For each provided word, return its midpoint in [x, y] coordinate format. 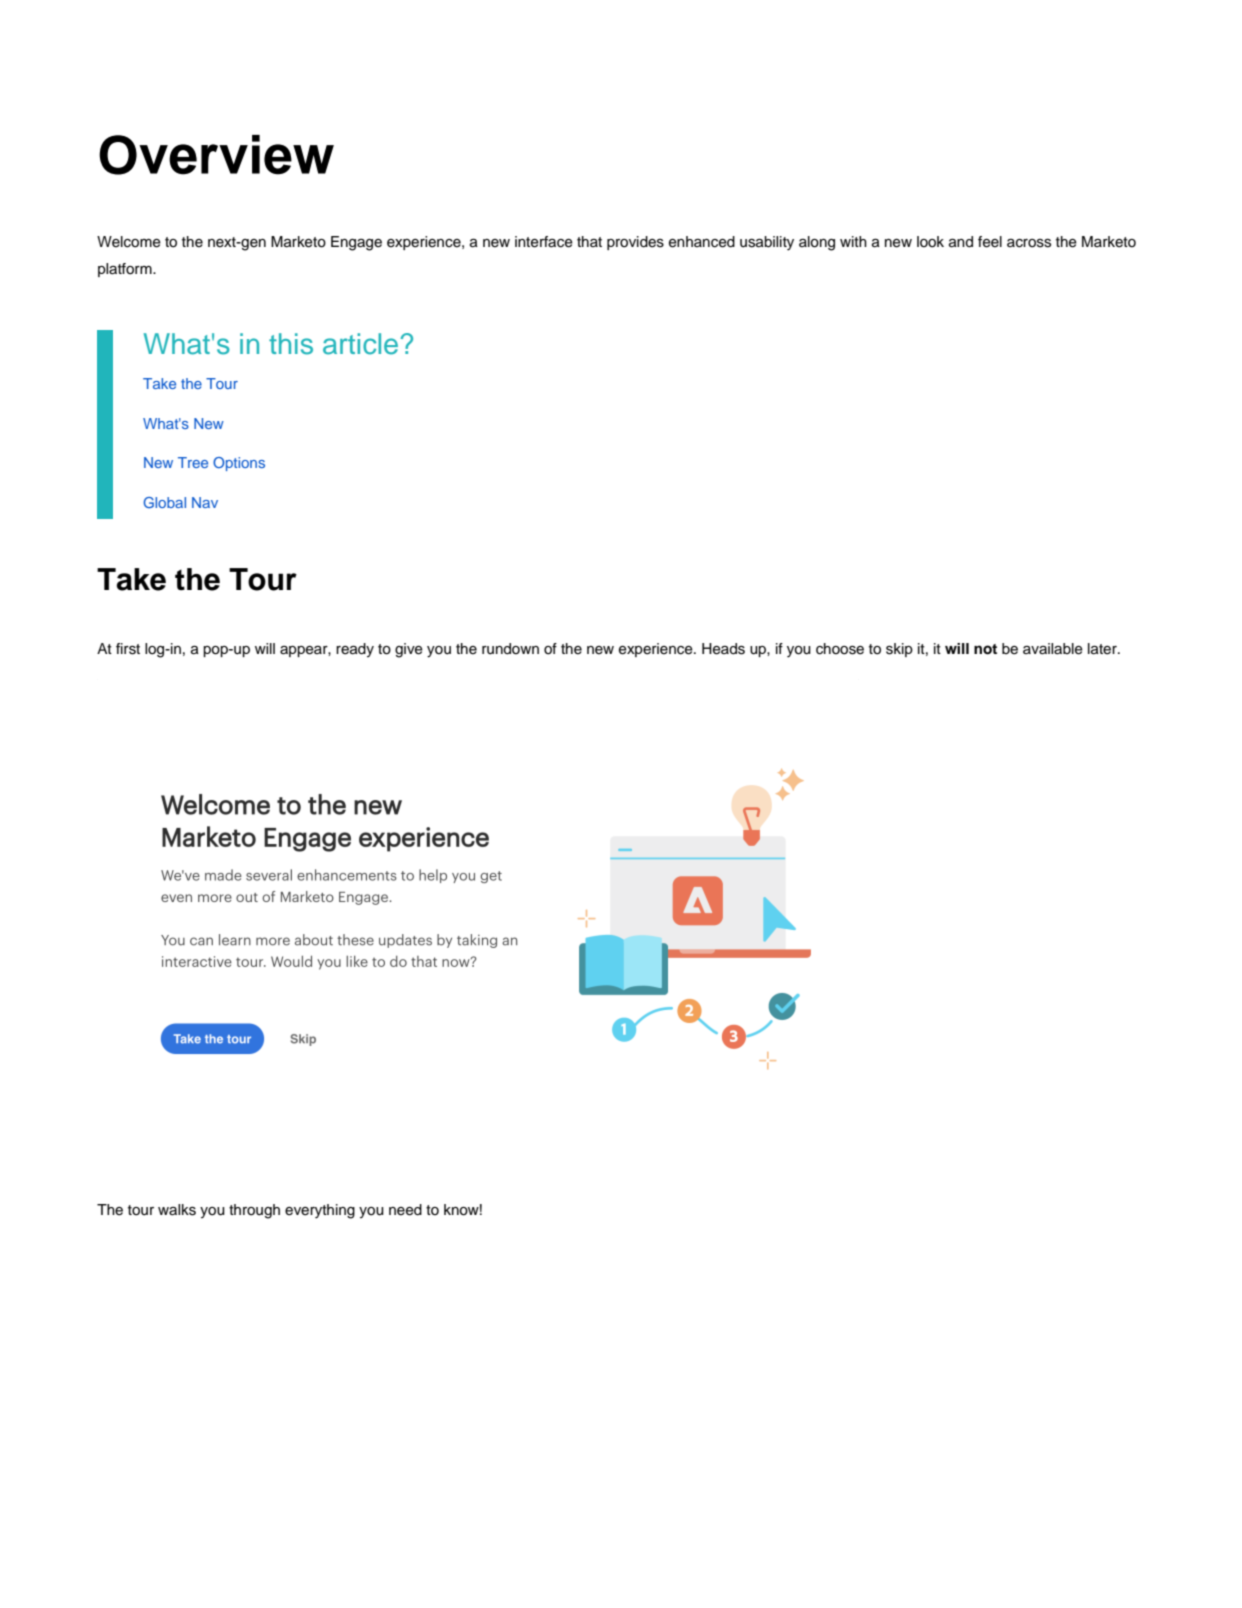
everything [320, 1211]
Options [239, 464]
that [589, 241]
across [1029, 243]
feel [990, 242]
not [985, 649]
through [254, 1211]
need [405, 1210]
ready [355, 650]
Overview [216, 155]
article [360, 344]
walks [177, 1210]
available [1053, 649]
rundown [510, 649]
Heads [723, 649]
